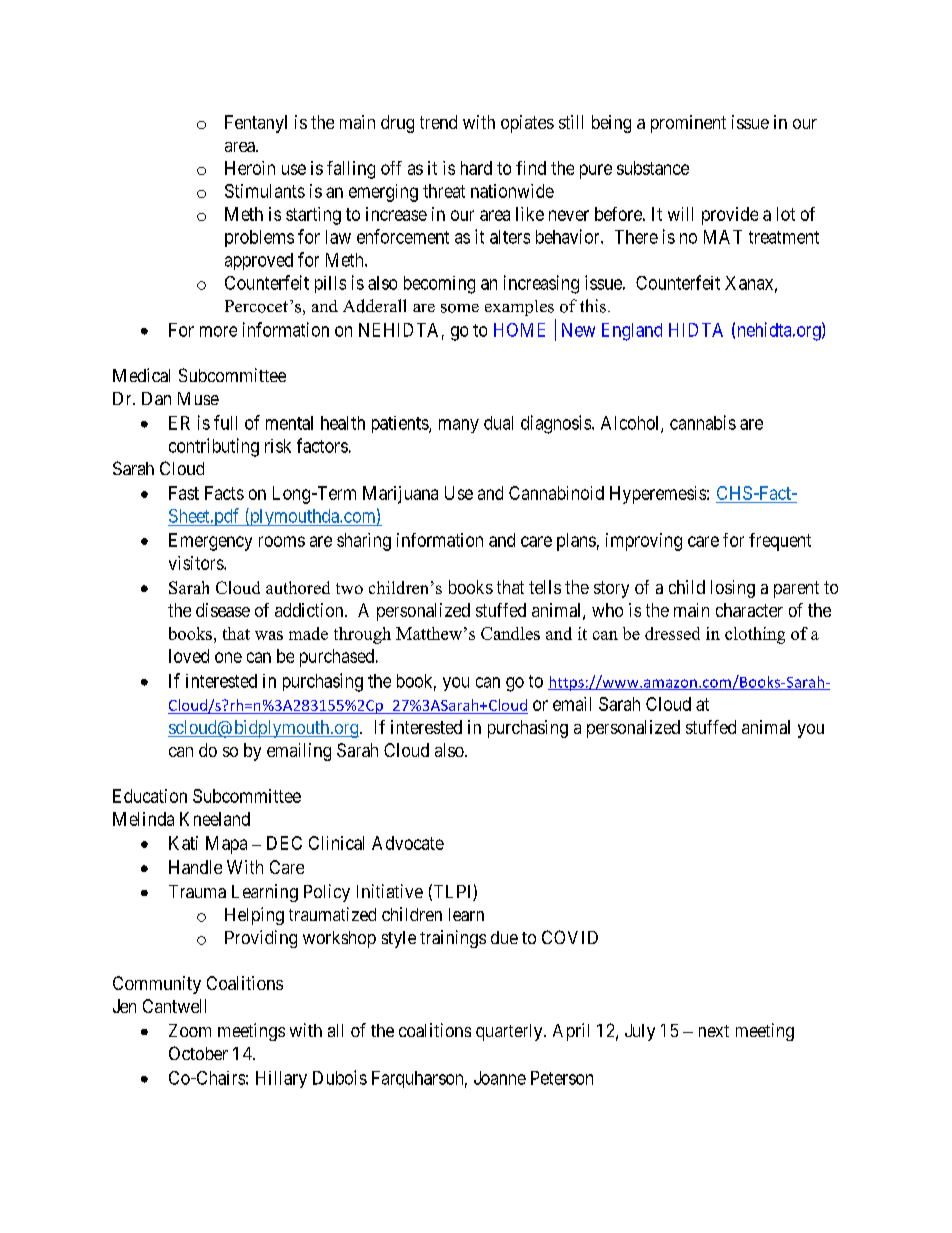 This screenshot has height=1233, width=952. What do you see at coordinates (250, 168) in the screenshot?
I see `Heroin` at bounding box center [250, 168].
